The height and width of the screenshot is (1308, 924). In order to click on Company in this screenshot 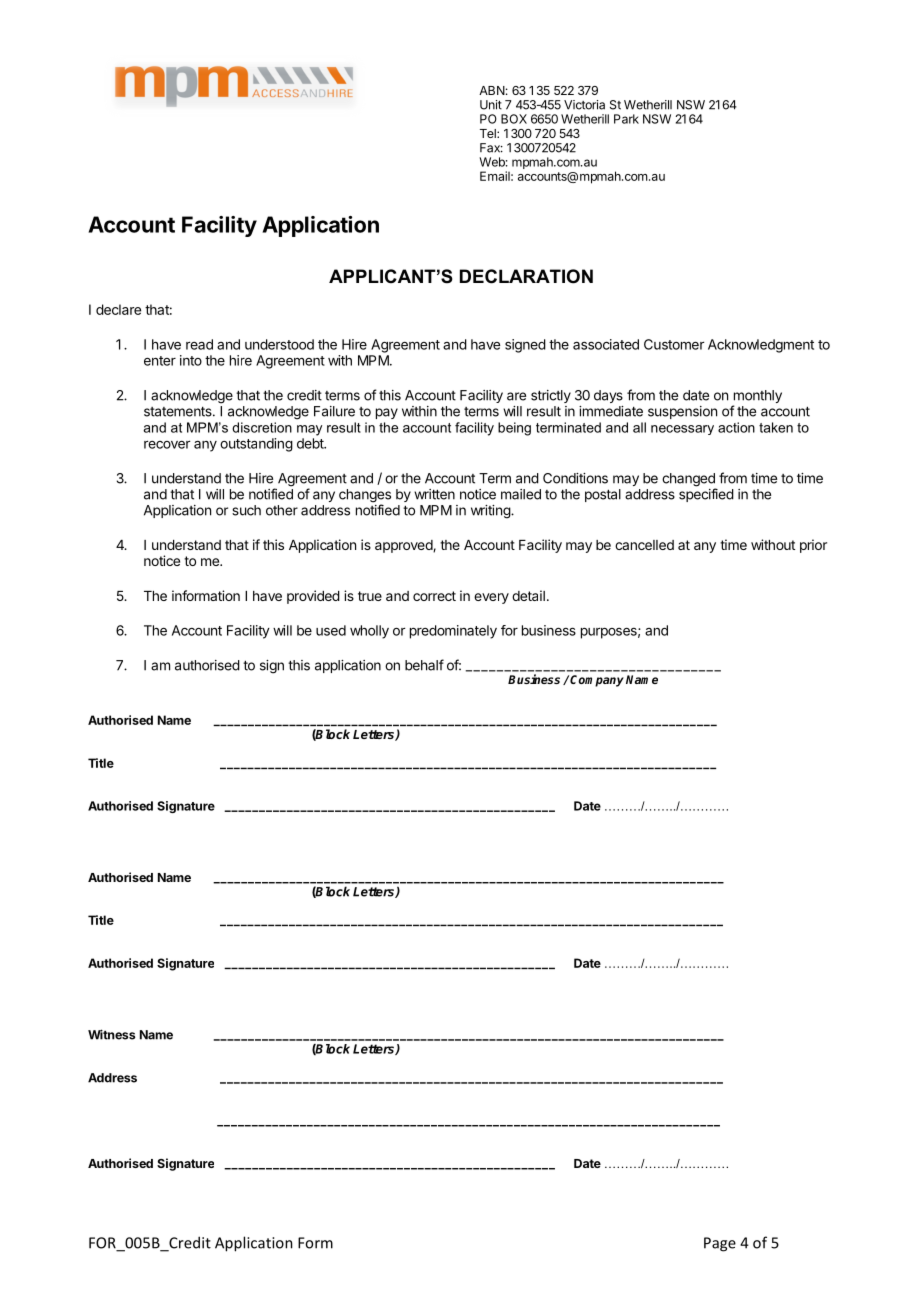, I will do `click(597, 681)`.
